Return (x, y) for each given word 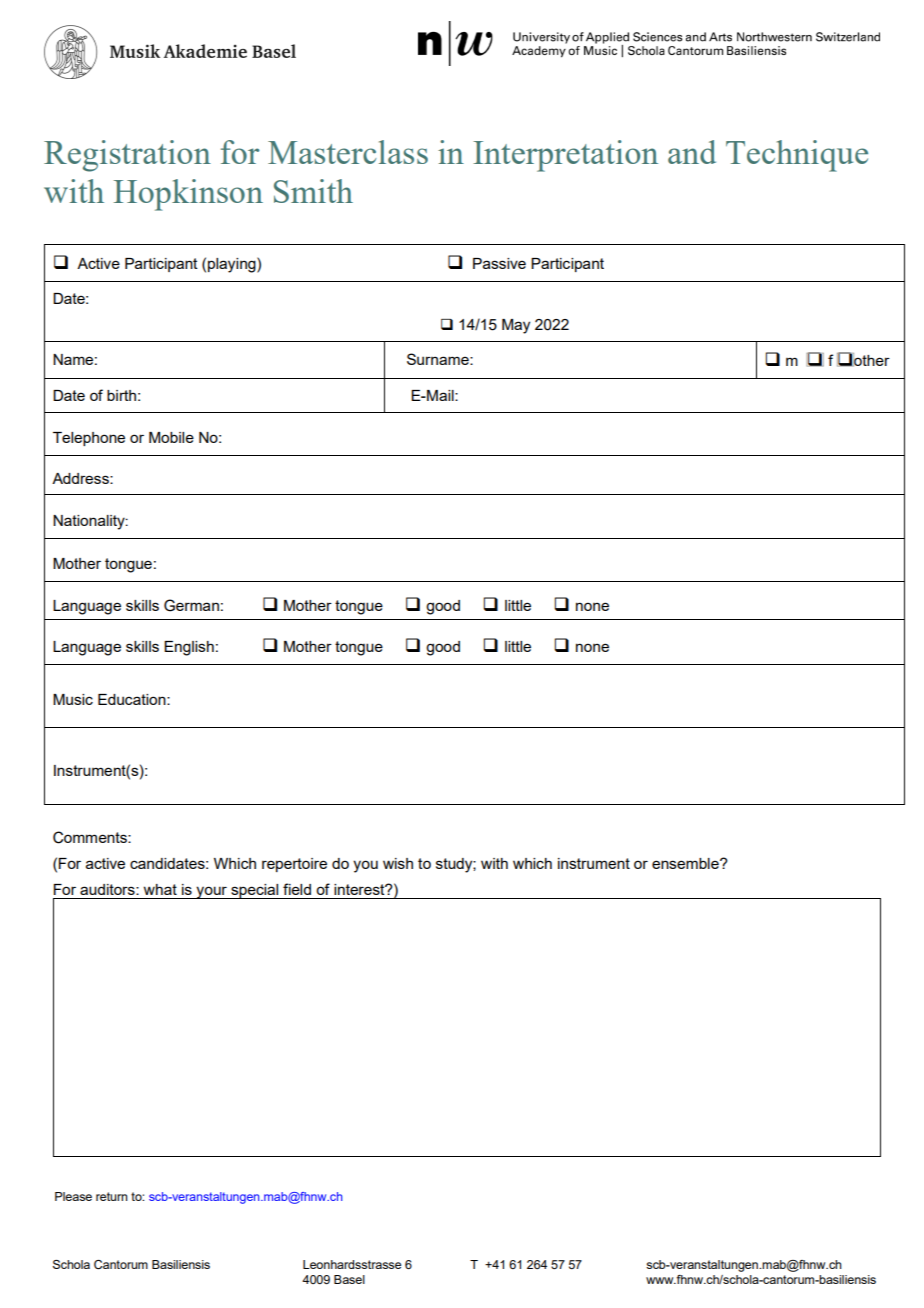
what (160, 889)
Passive (499, 263)
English (189, 648)
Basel (349, 1279)
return (112, 1196)
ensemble (686, 863)
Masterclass (348, 152)
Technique (797, 156)
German (191, 605)
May (516, 326)
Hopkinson (188, 195)
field (297, 889)
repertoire (294, 865)
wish (398, 863)
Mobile (171, 437)
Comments (91, 837)
